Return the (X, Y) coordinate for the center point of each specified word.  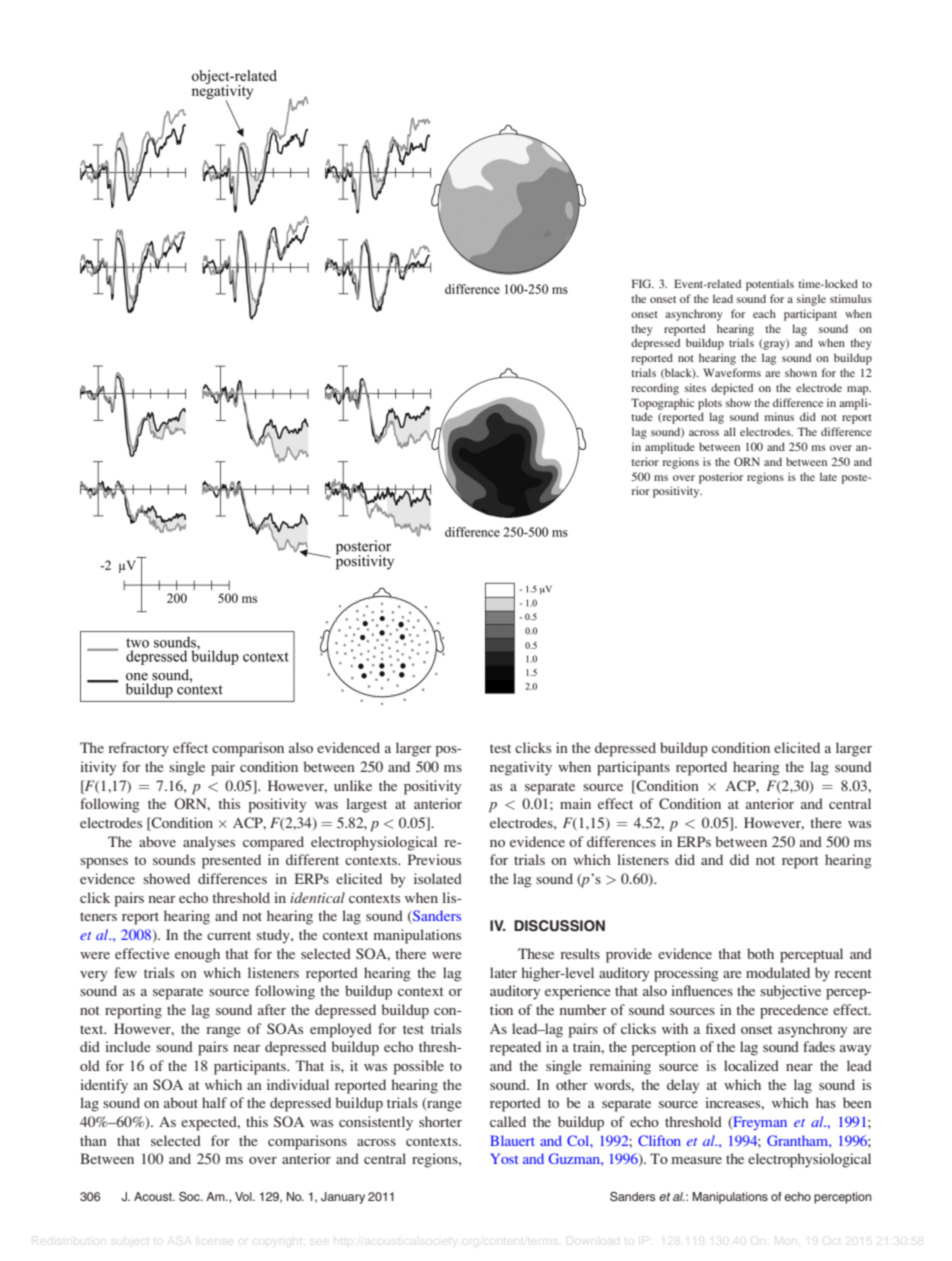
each (764, 313)
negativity (521, 768)
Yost (504, 1158)
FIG (643, 283)
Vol (244, 1196)
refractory (138, 749)
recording (655, 389)
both (760, 953)
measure (696, 1160)
